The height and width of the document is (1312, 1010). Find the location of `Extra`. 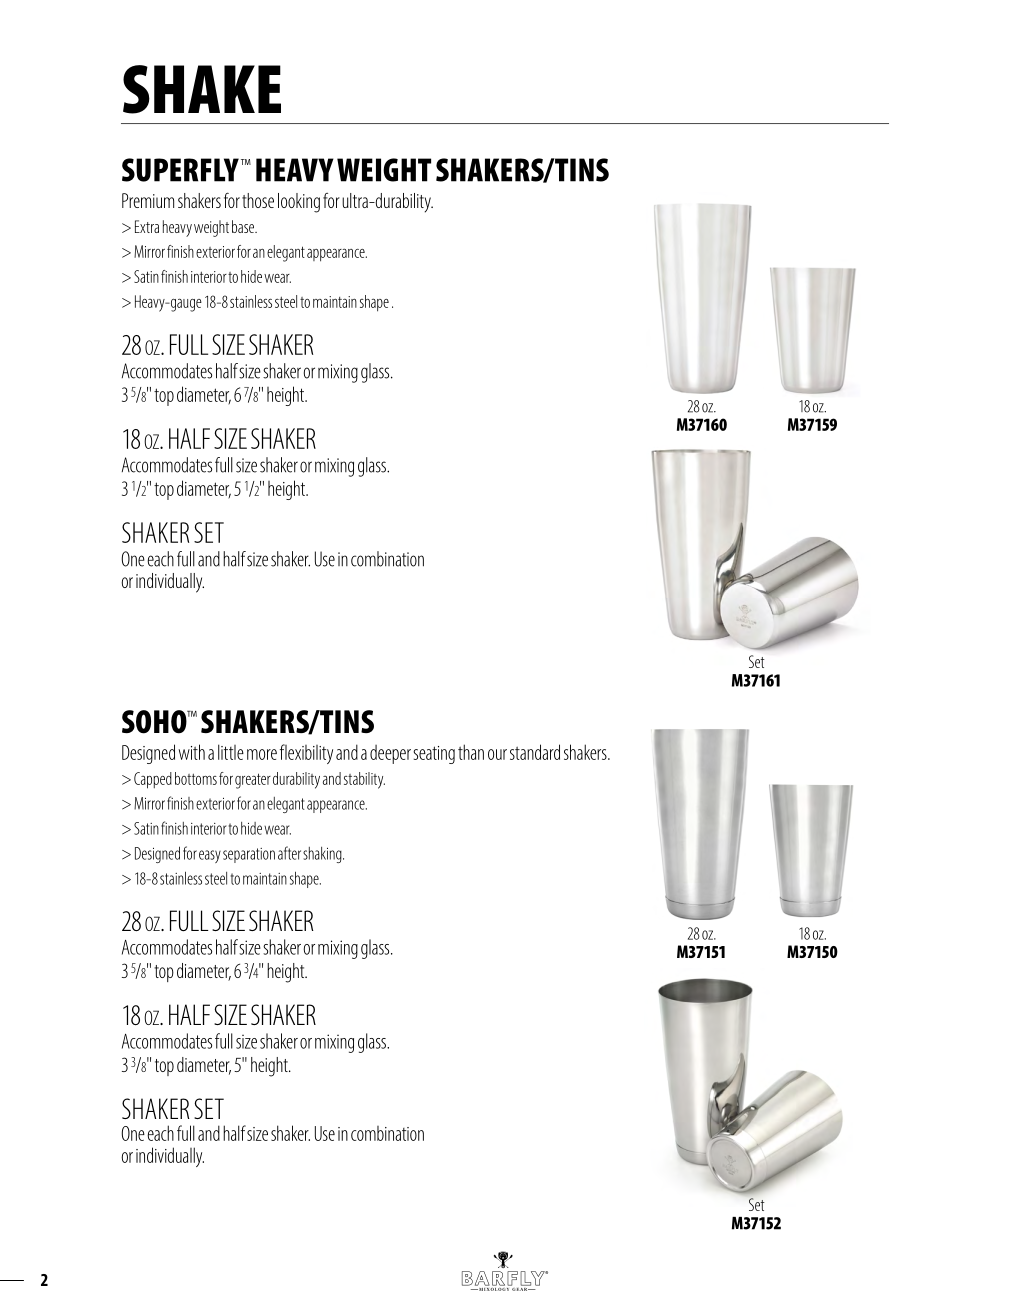

Extra is located at coordinates (147, 226).
